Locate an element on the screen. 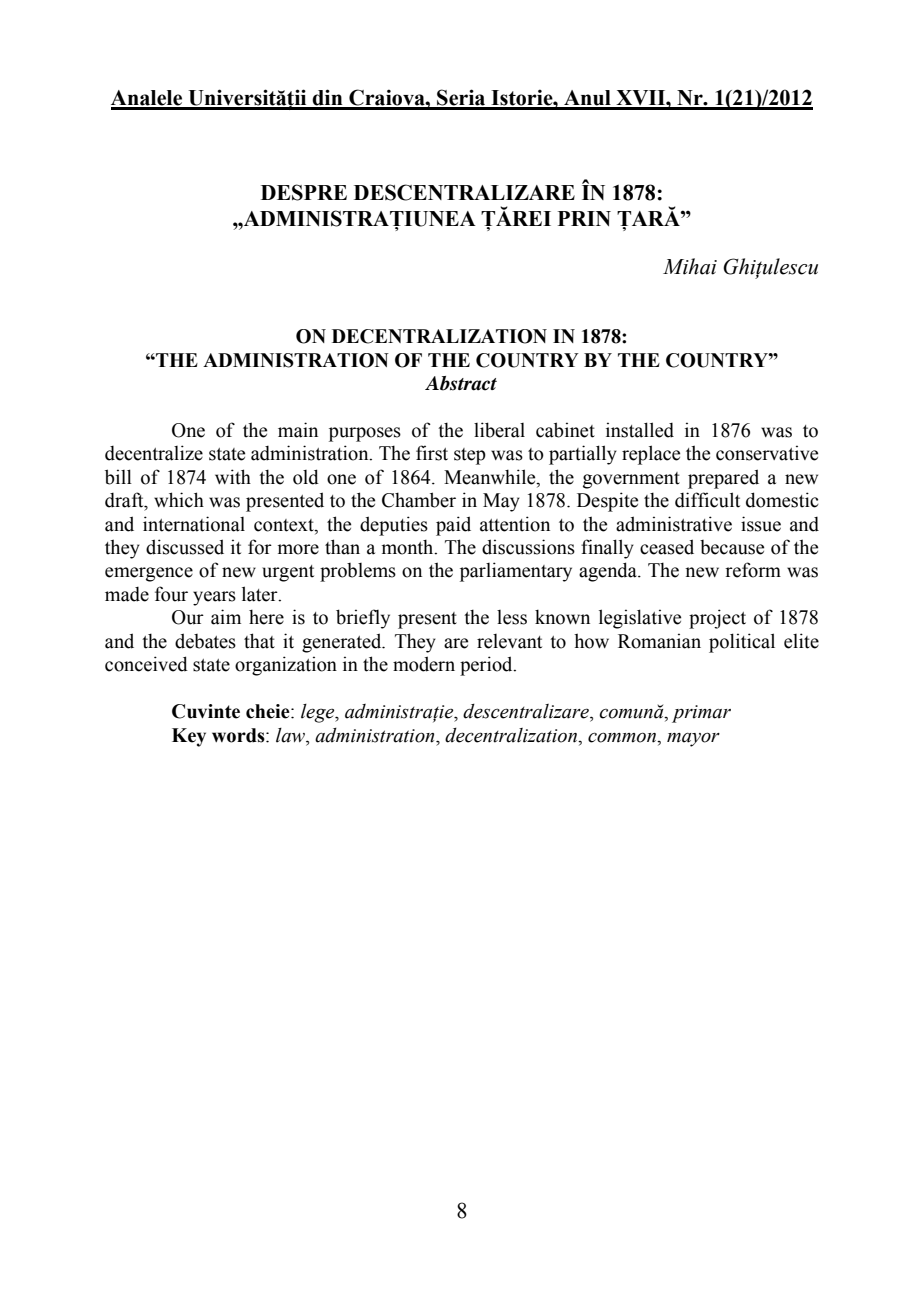 This screenshot has height=1314, width=924. liberal is located at coordinates (499, 430).
